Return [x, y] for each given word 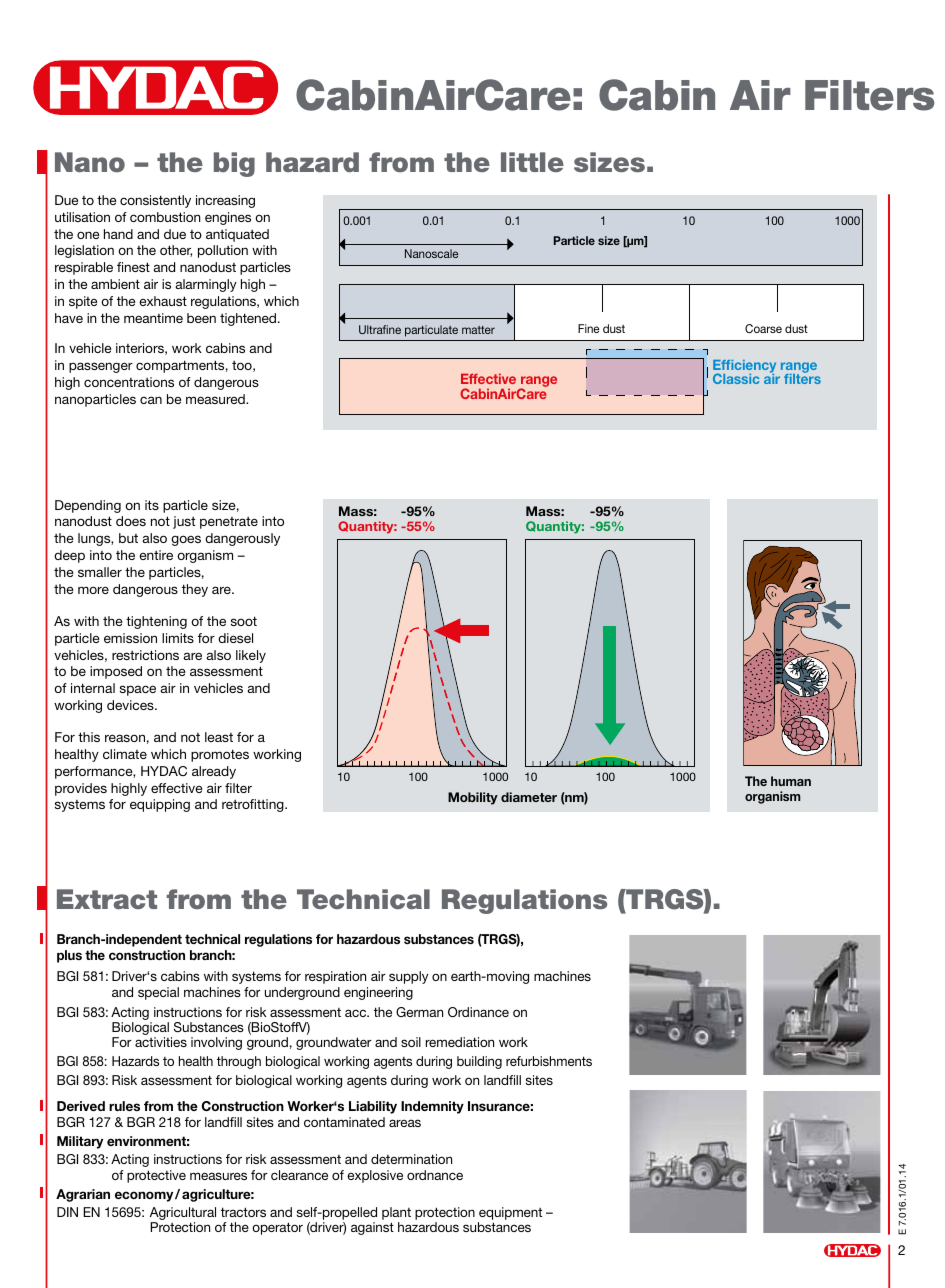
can [151, 400]
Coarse [763, 328]
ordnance [435, 1175]
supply [408, 977]
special [158, 993]
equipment [510, 1215]
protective [156, 1176]
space [138, 690]
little [532, 162]
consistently [155, 201]
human [791, 781]
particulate [431, 331]
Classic [736, 378]
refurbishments [549, 1061]
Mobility [473, 798]
